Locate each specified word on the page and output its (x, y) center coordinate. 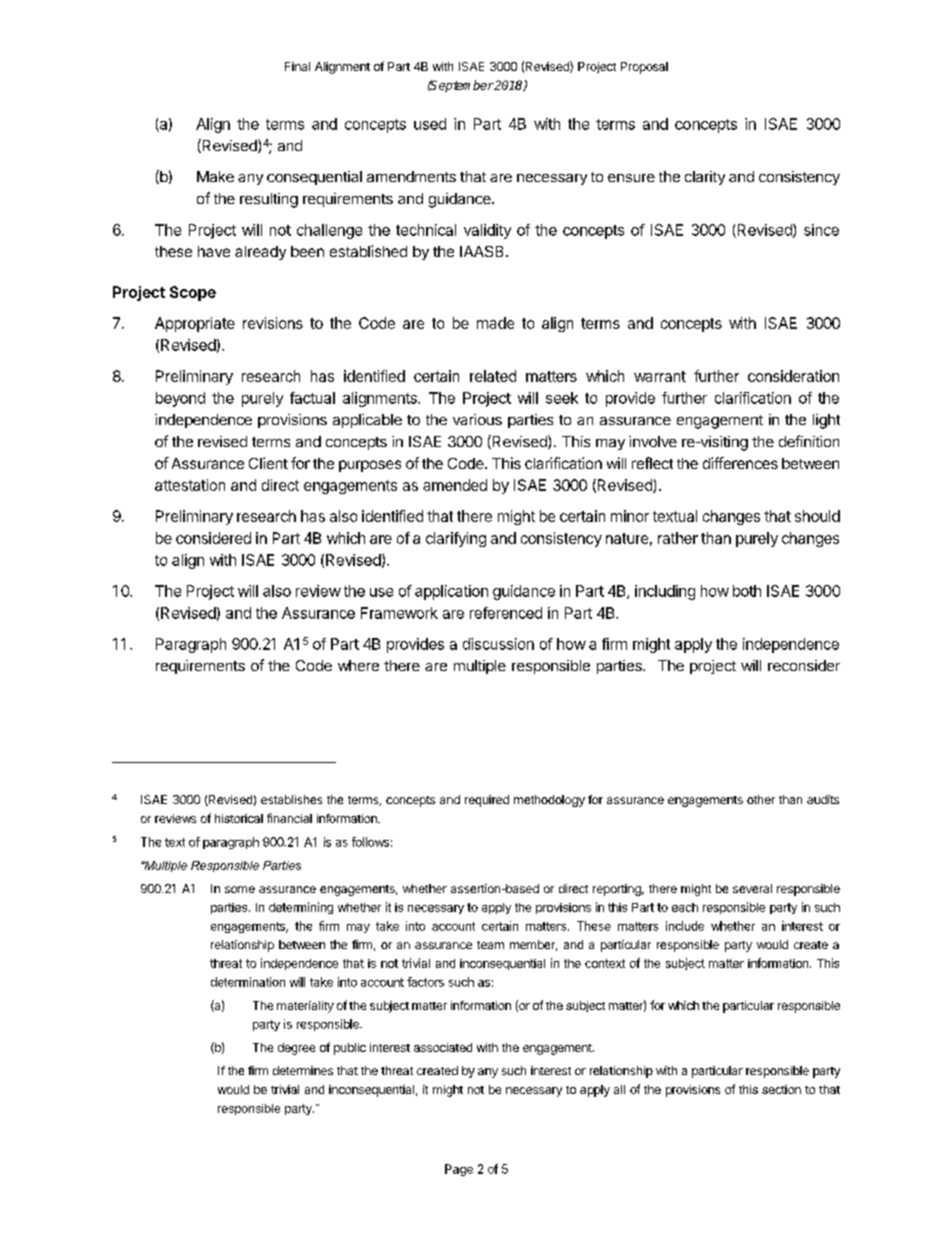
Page (459, 1170)
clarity (705, 178)
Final (297, 66)
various (477, 419)
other (761, 799)
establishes (291, 799)
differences (740, 463)
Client (268, 463)
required (487, 801)
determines (303, 1070)
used (430, 124)
